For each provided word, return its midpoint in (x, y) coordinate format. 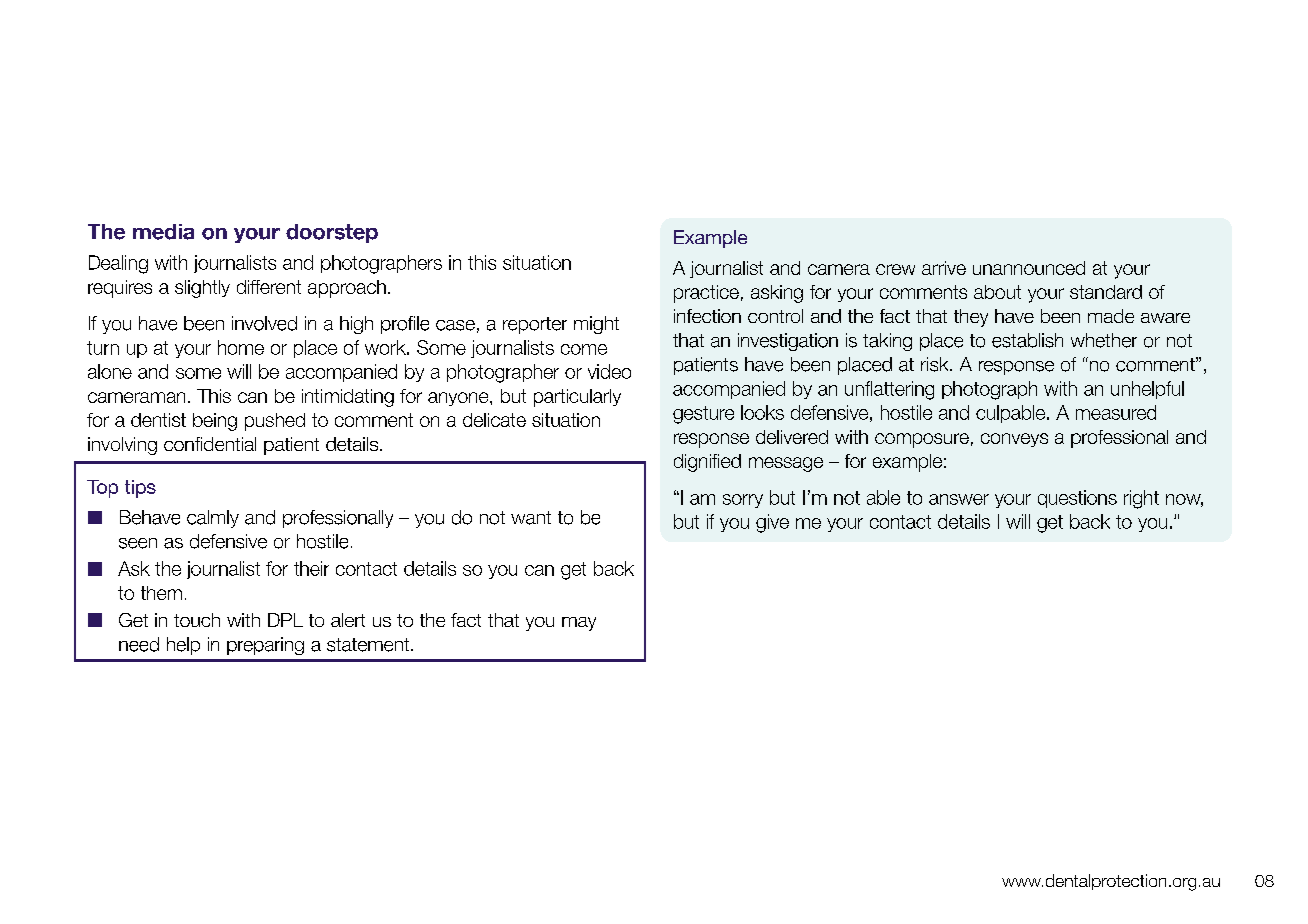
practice (706, 294)
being (215, 422)
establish (1027, 340)
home (241, 347)
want (531, 518)
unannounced (1029, 268)
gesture (703, 415)
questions (1077, 499)
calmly (213, 519)
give (772, 523)
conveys (1014, 440)
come (584, 349)
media (163, 232)
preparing (265, 646)
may (579, 624)
